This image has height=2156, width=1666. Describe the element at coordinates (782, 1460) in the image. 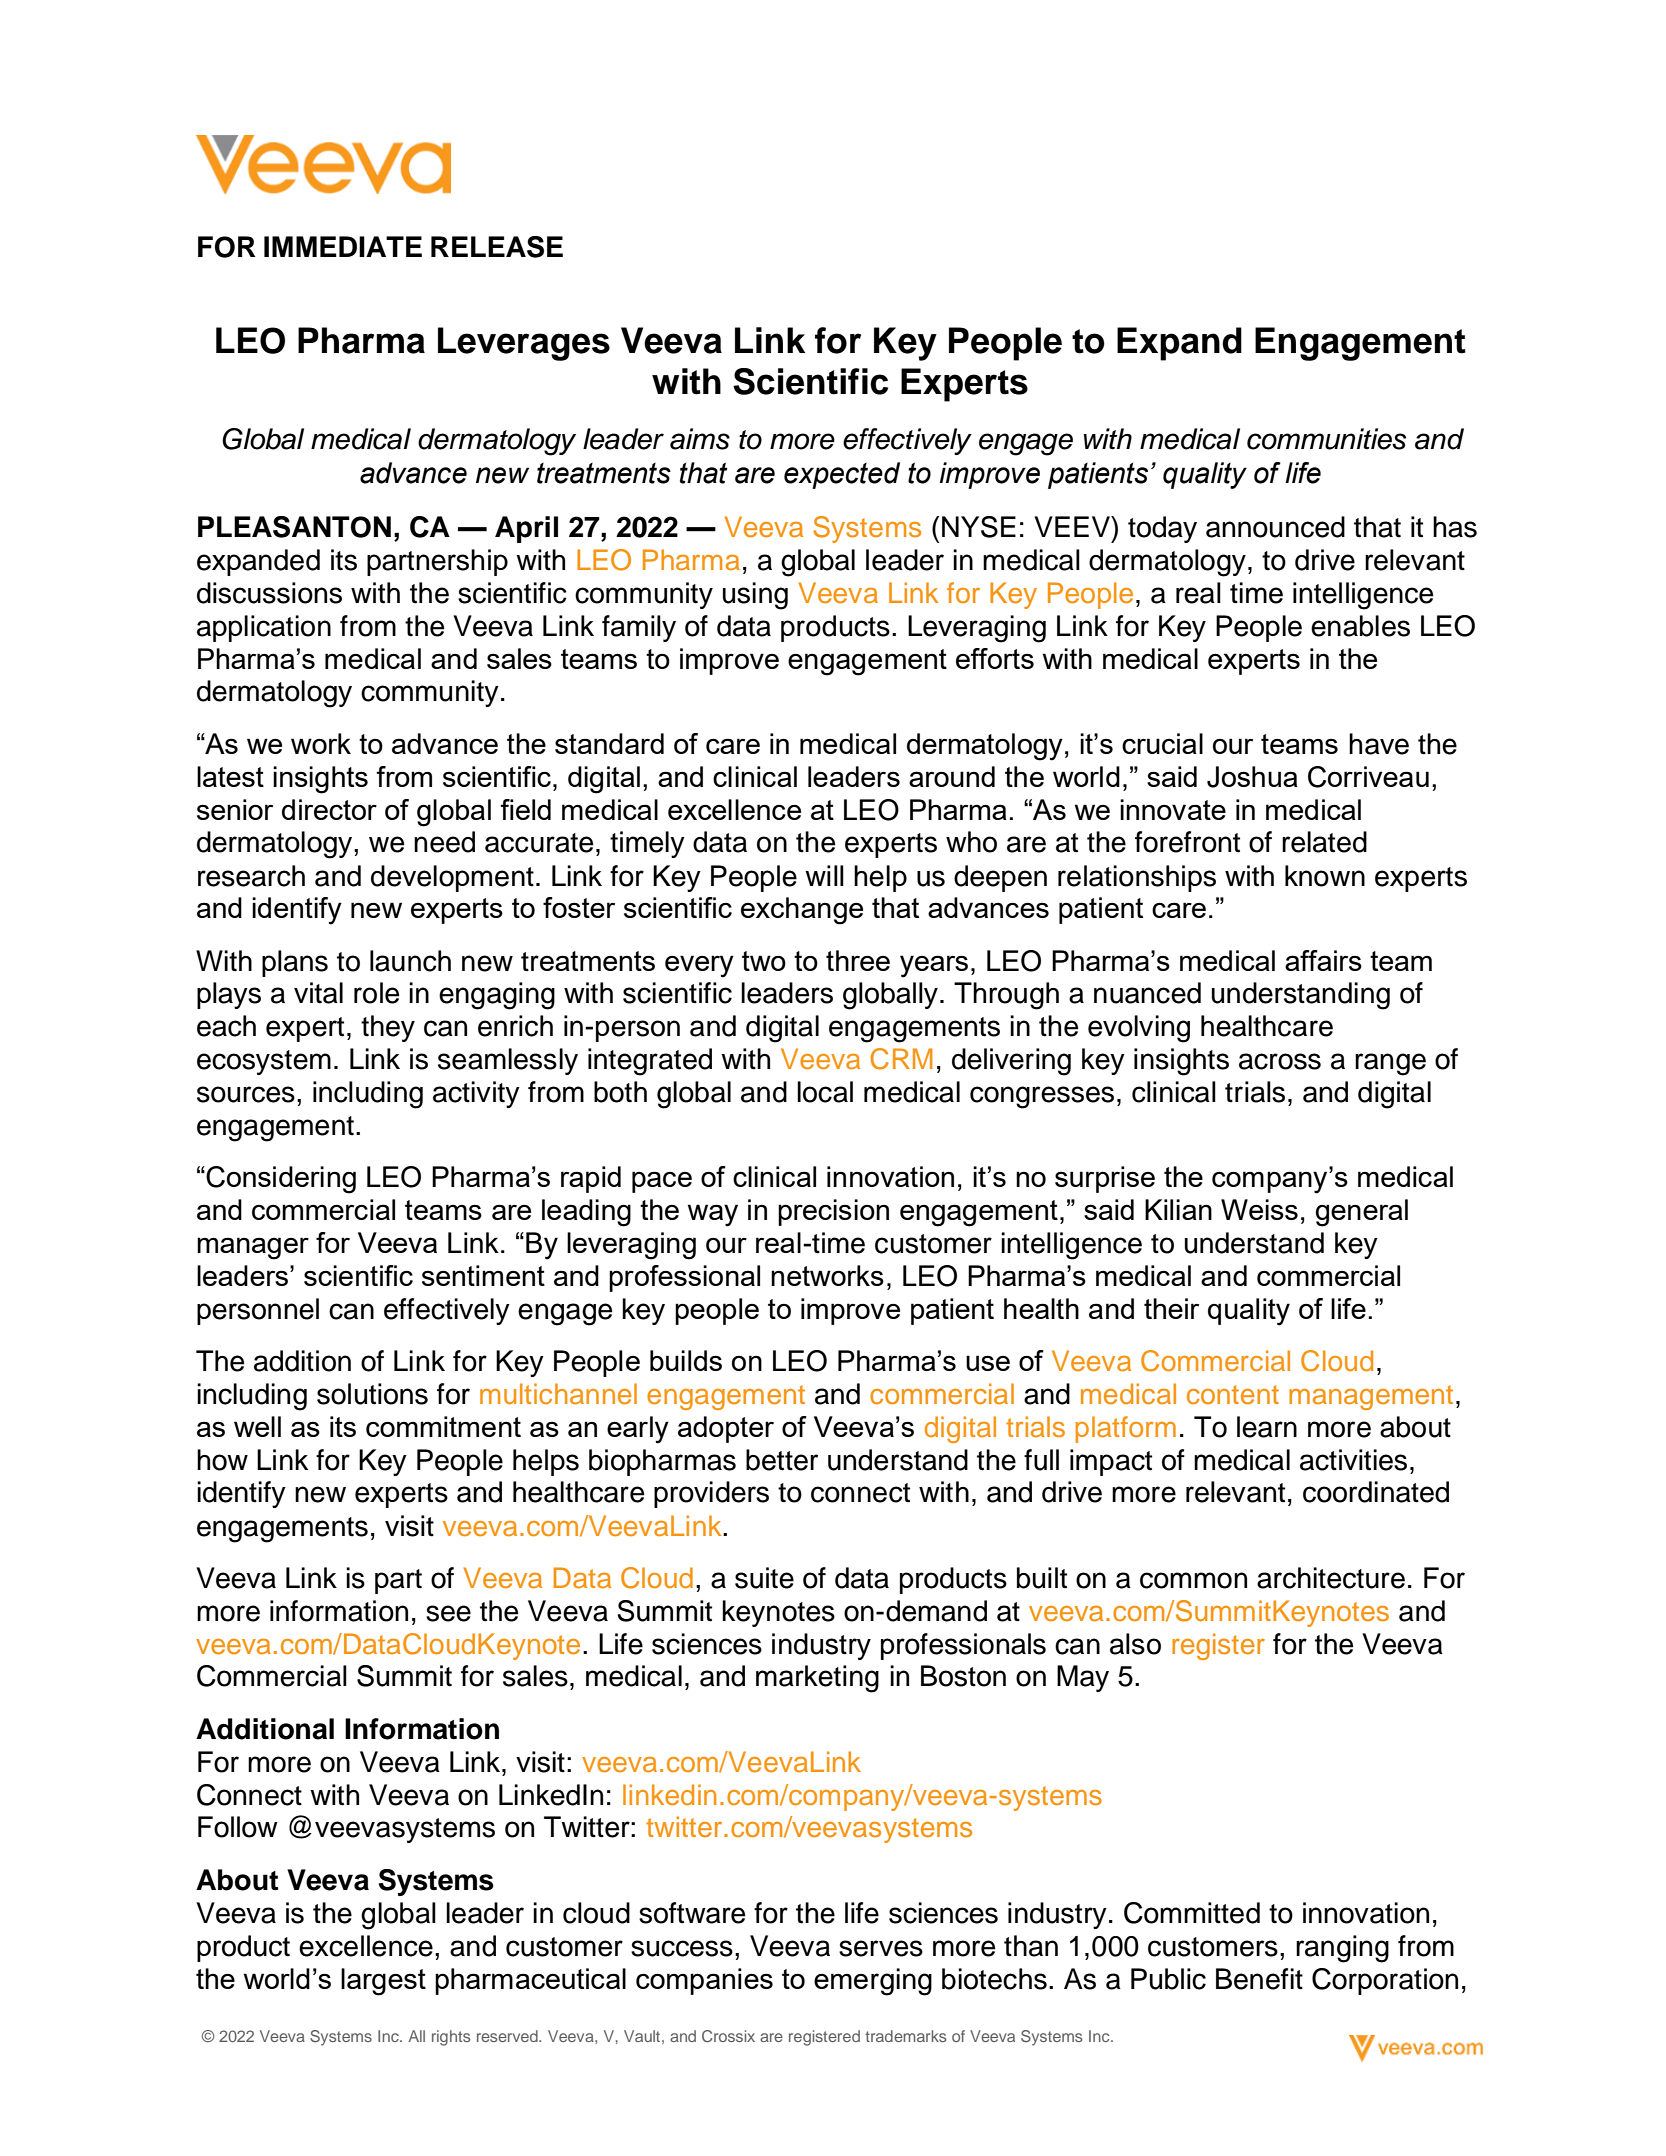

I see `better` at that location.
